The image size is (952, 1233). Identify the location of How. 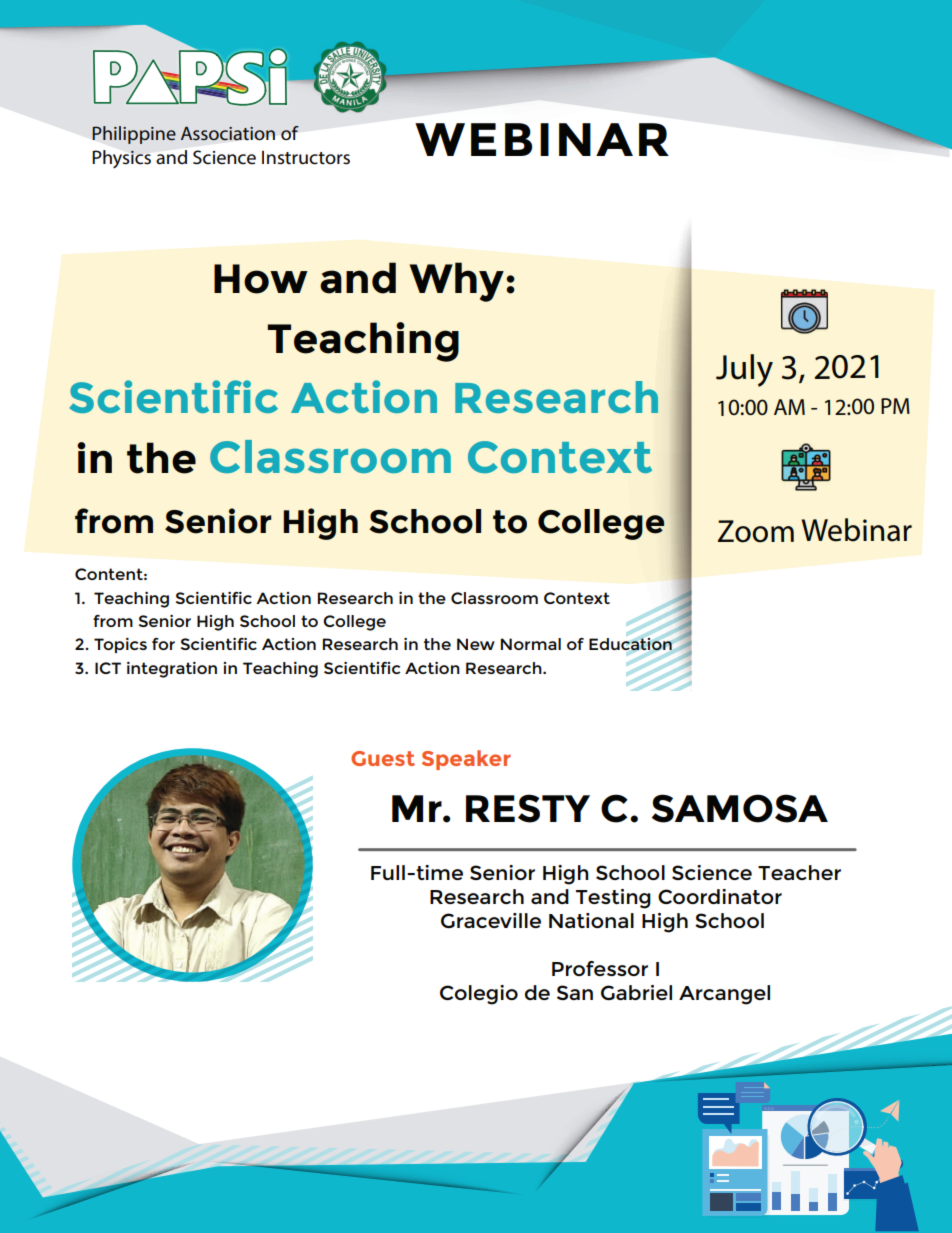
(261, 279).
